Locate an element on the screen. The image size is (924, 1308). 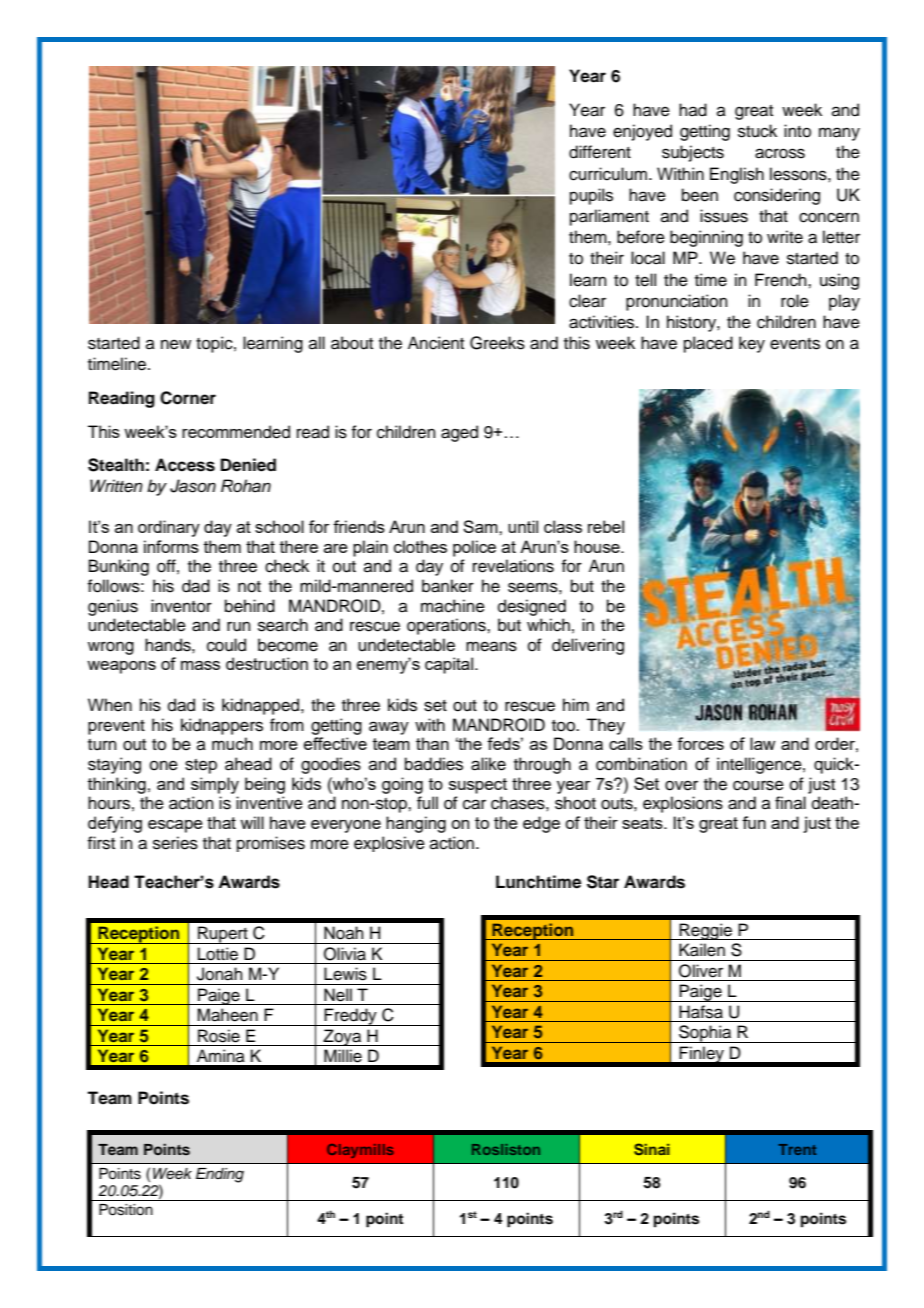
key is located at coordinates (752, 344).
